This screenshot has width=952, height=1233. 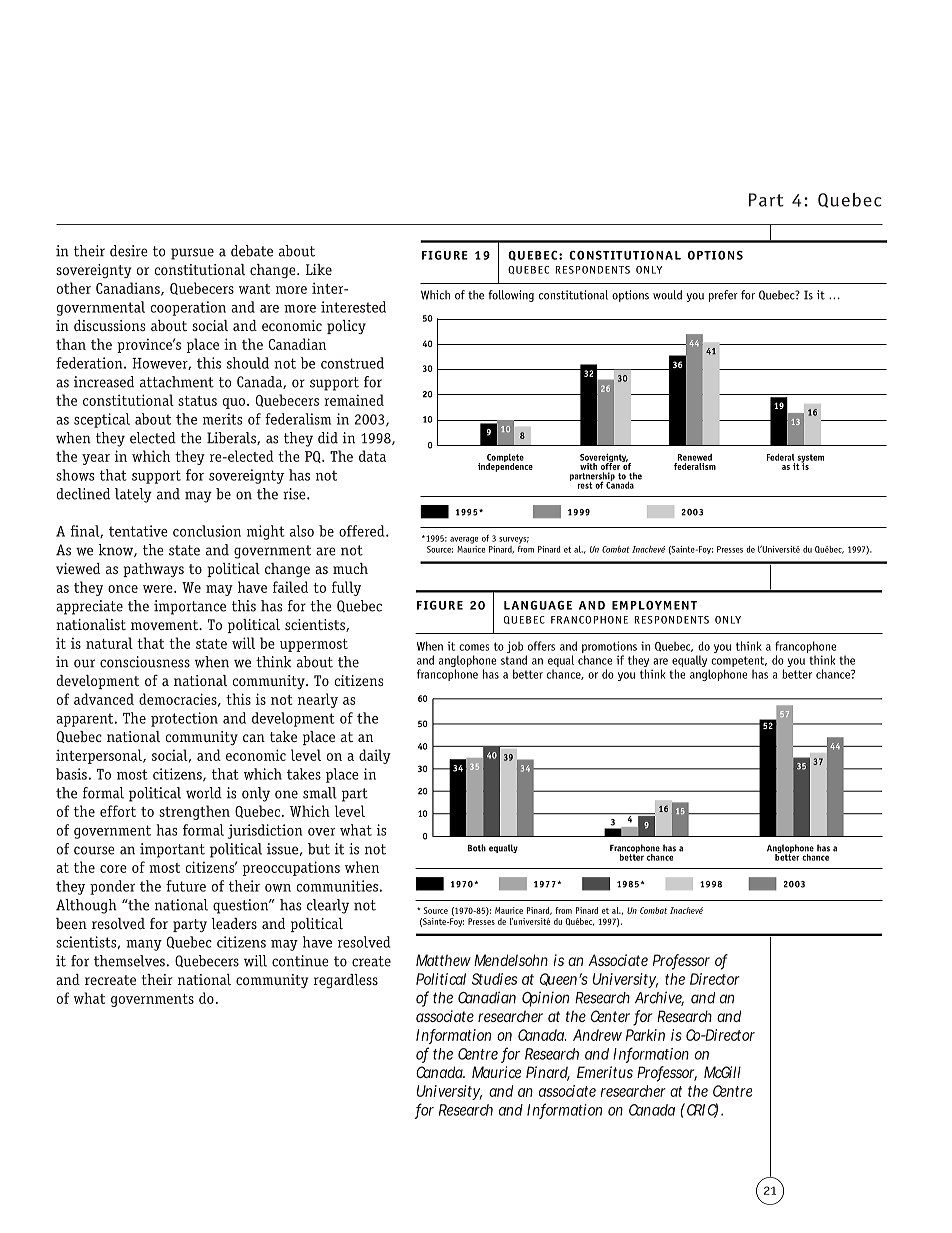 What do you see at coordinates (695, 457) in the screenshot?
I see `Renewed` at bounding box center [695, 457].
